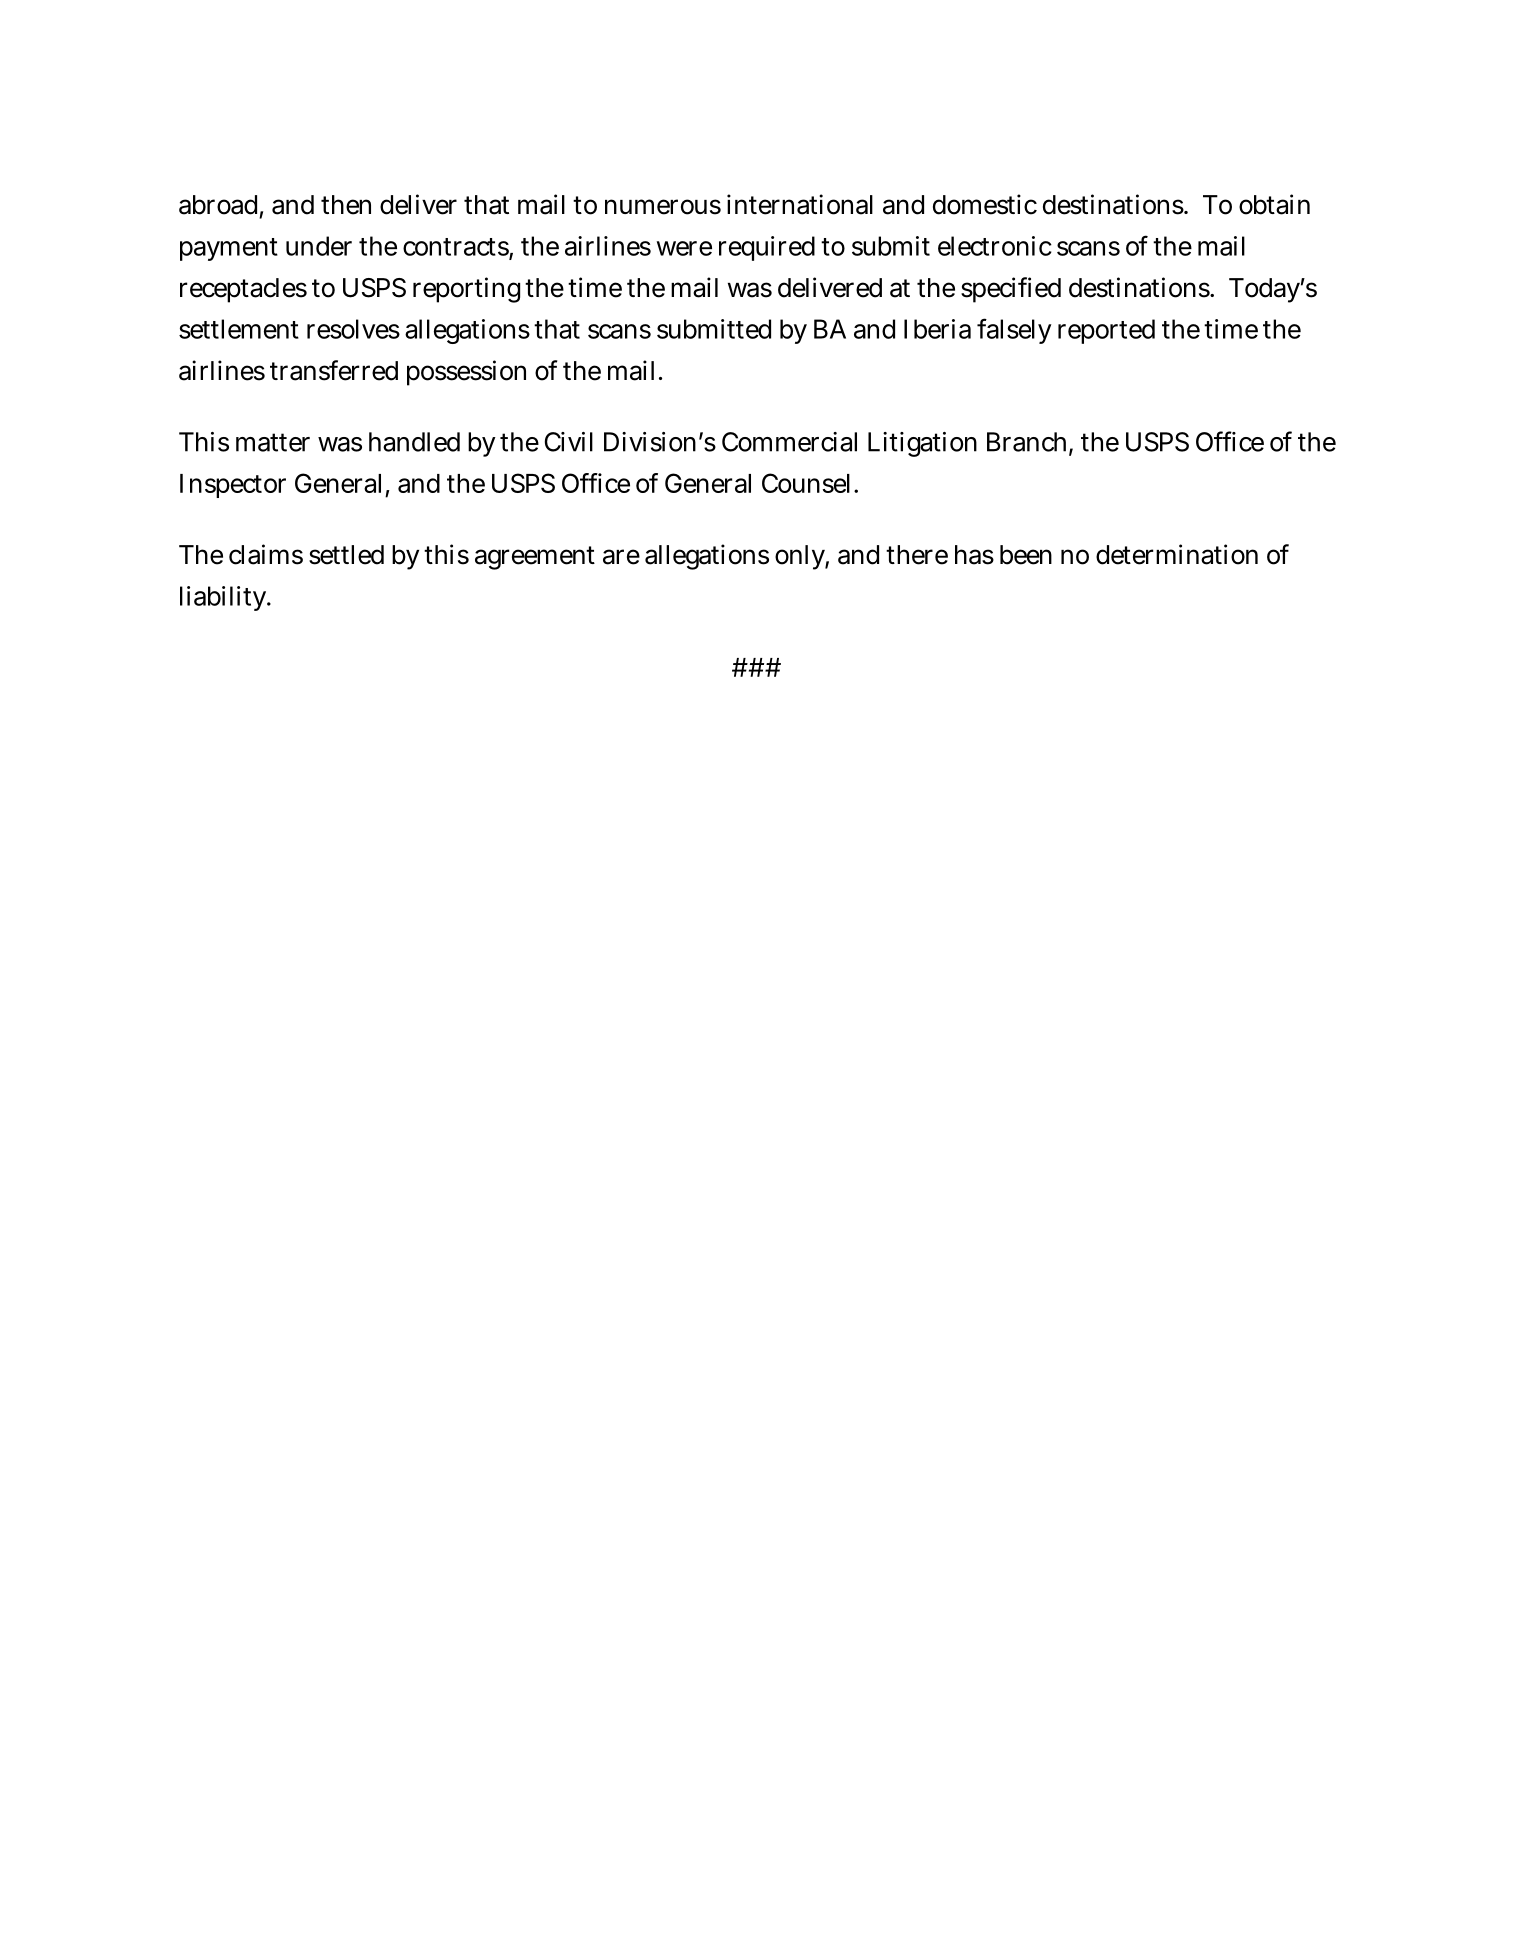 This document has height=1958, width=1513. What do you see at coordinates (1177, 554) in the document?
I see `determination` at bounding box center [1177, 554].
